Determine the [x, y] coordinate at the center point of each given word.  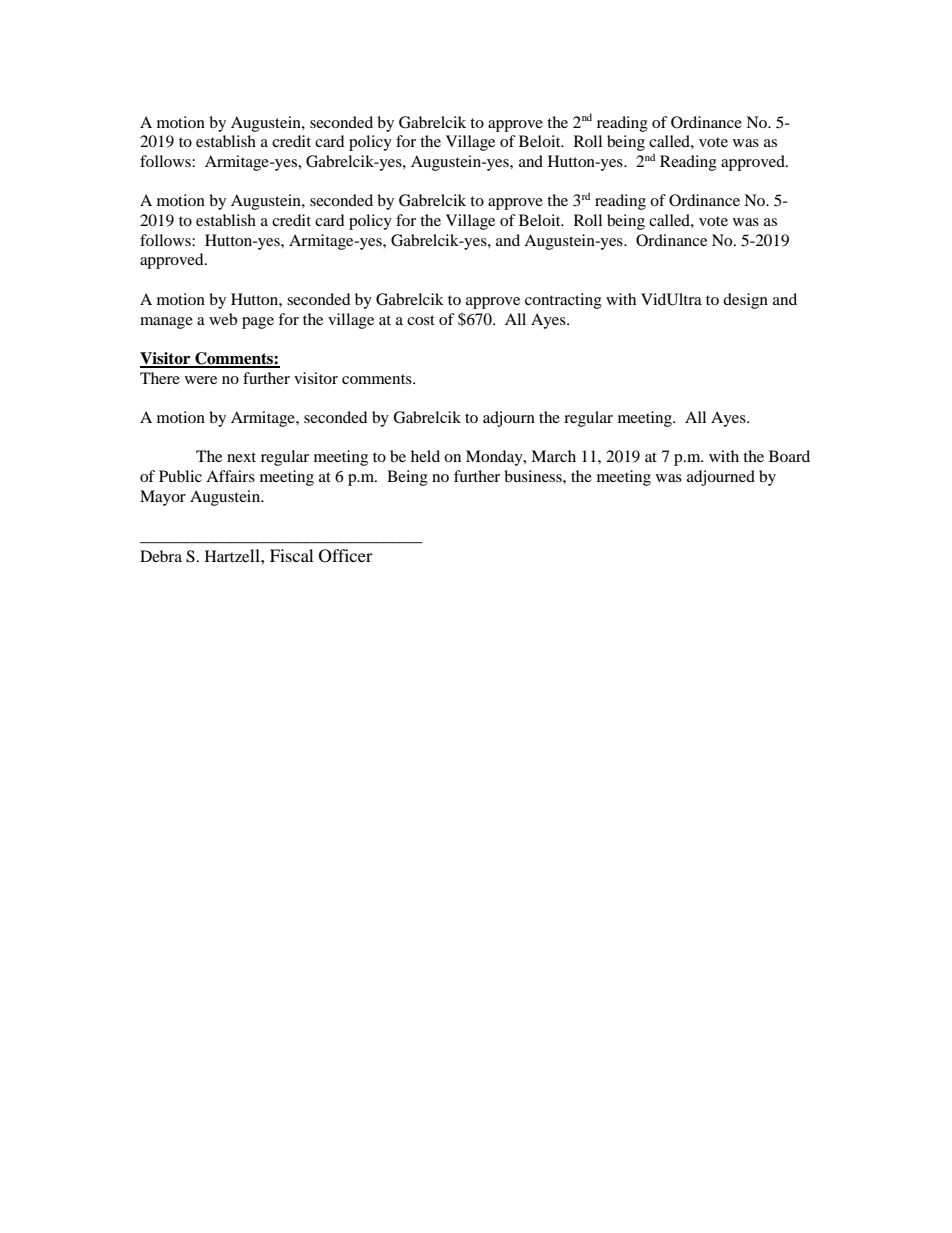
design [745, 301]
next [241, 457]
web [223, 319]
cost [421, 320]
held [425, 456]
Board [789, 456]
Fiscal [291, 555]
